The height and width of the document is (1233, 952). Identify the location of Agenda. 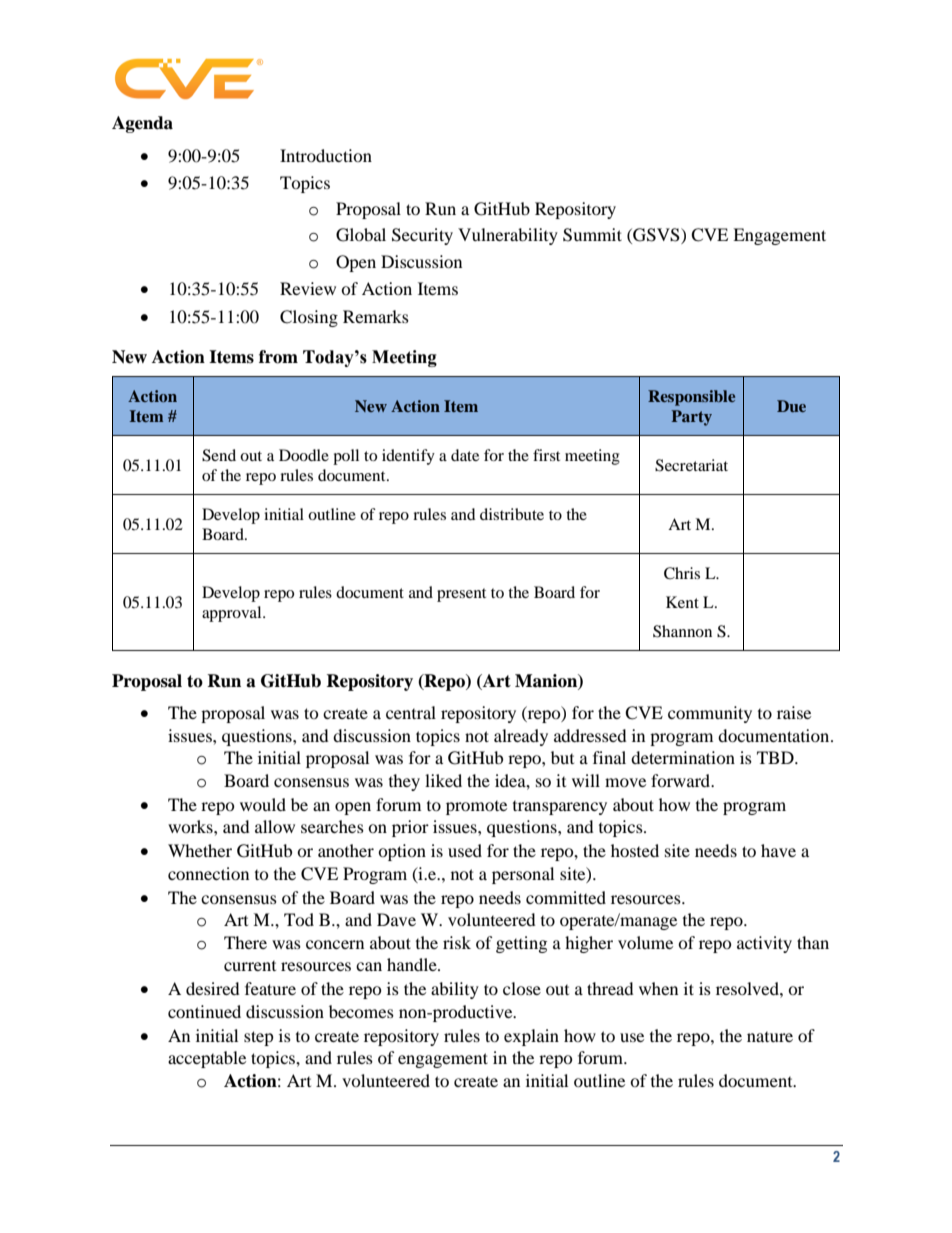
(142, 124).
